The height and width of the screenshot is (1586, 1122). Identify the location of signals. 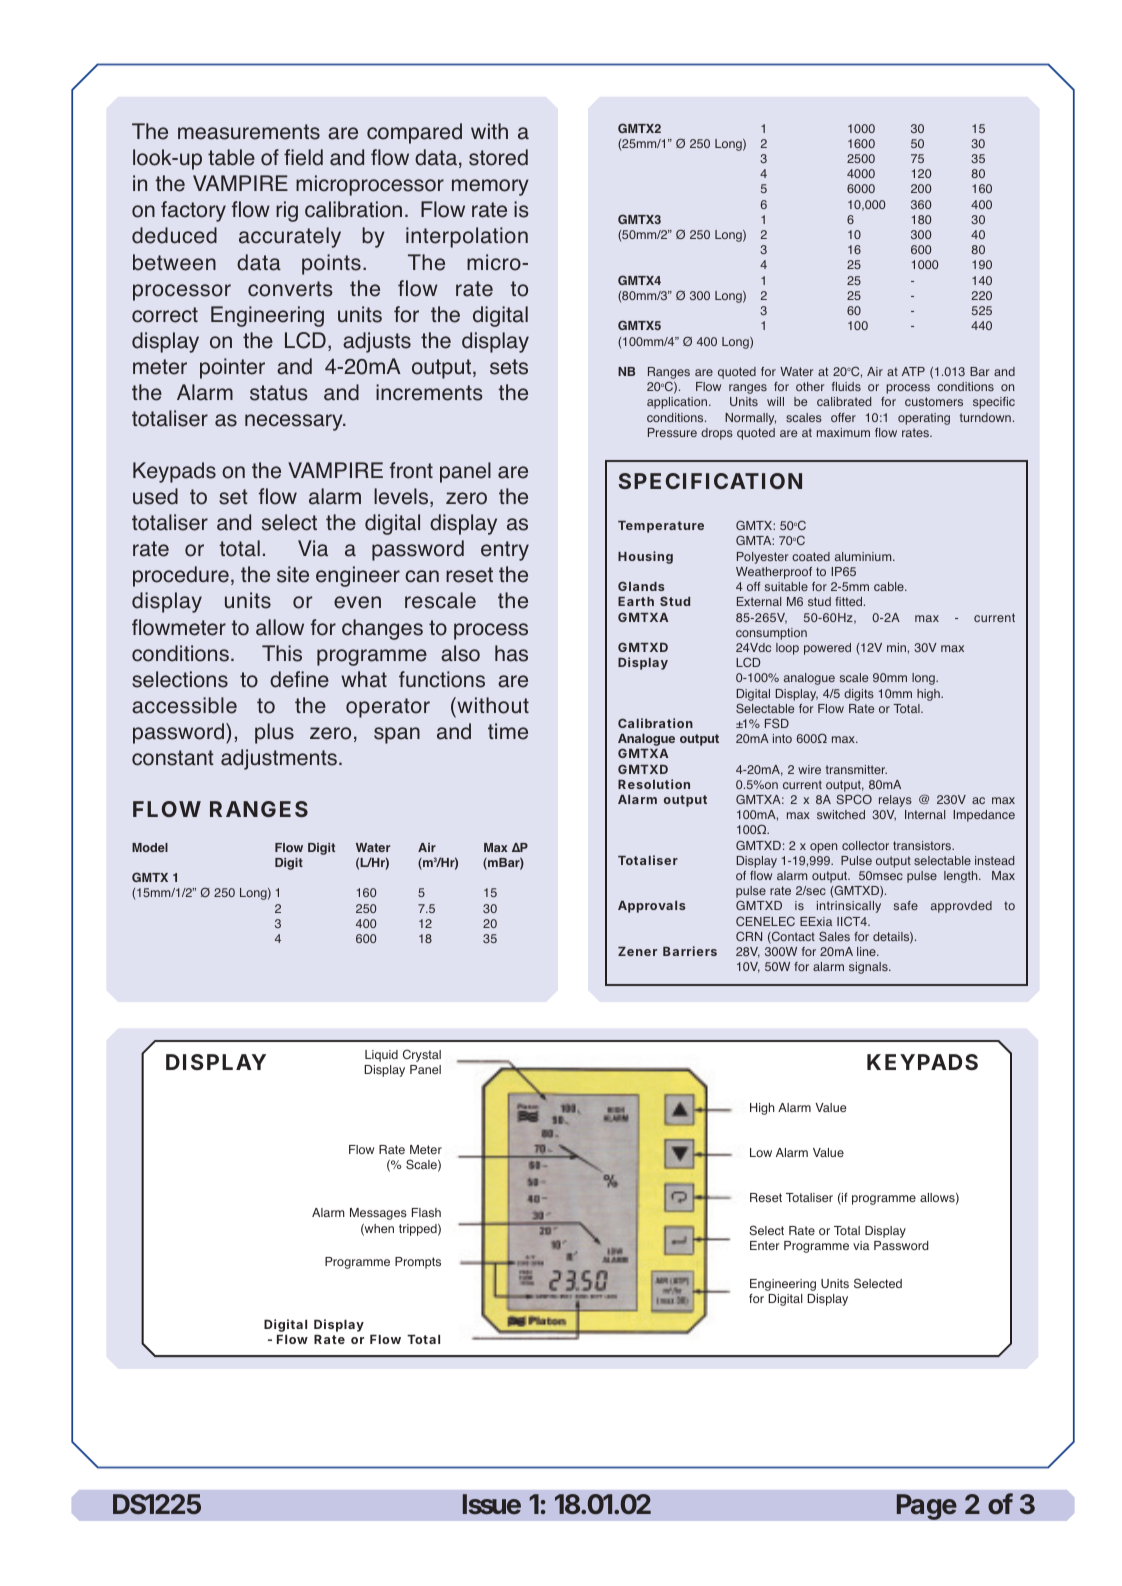
(869, 968).
